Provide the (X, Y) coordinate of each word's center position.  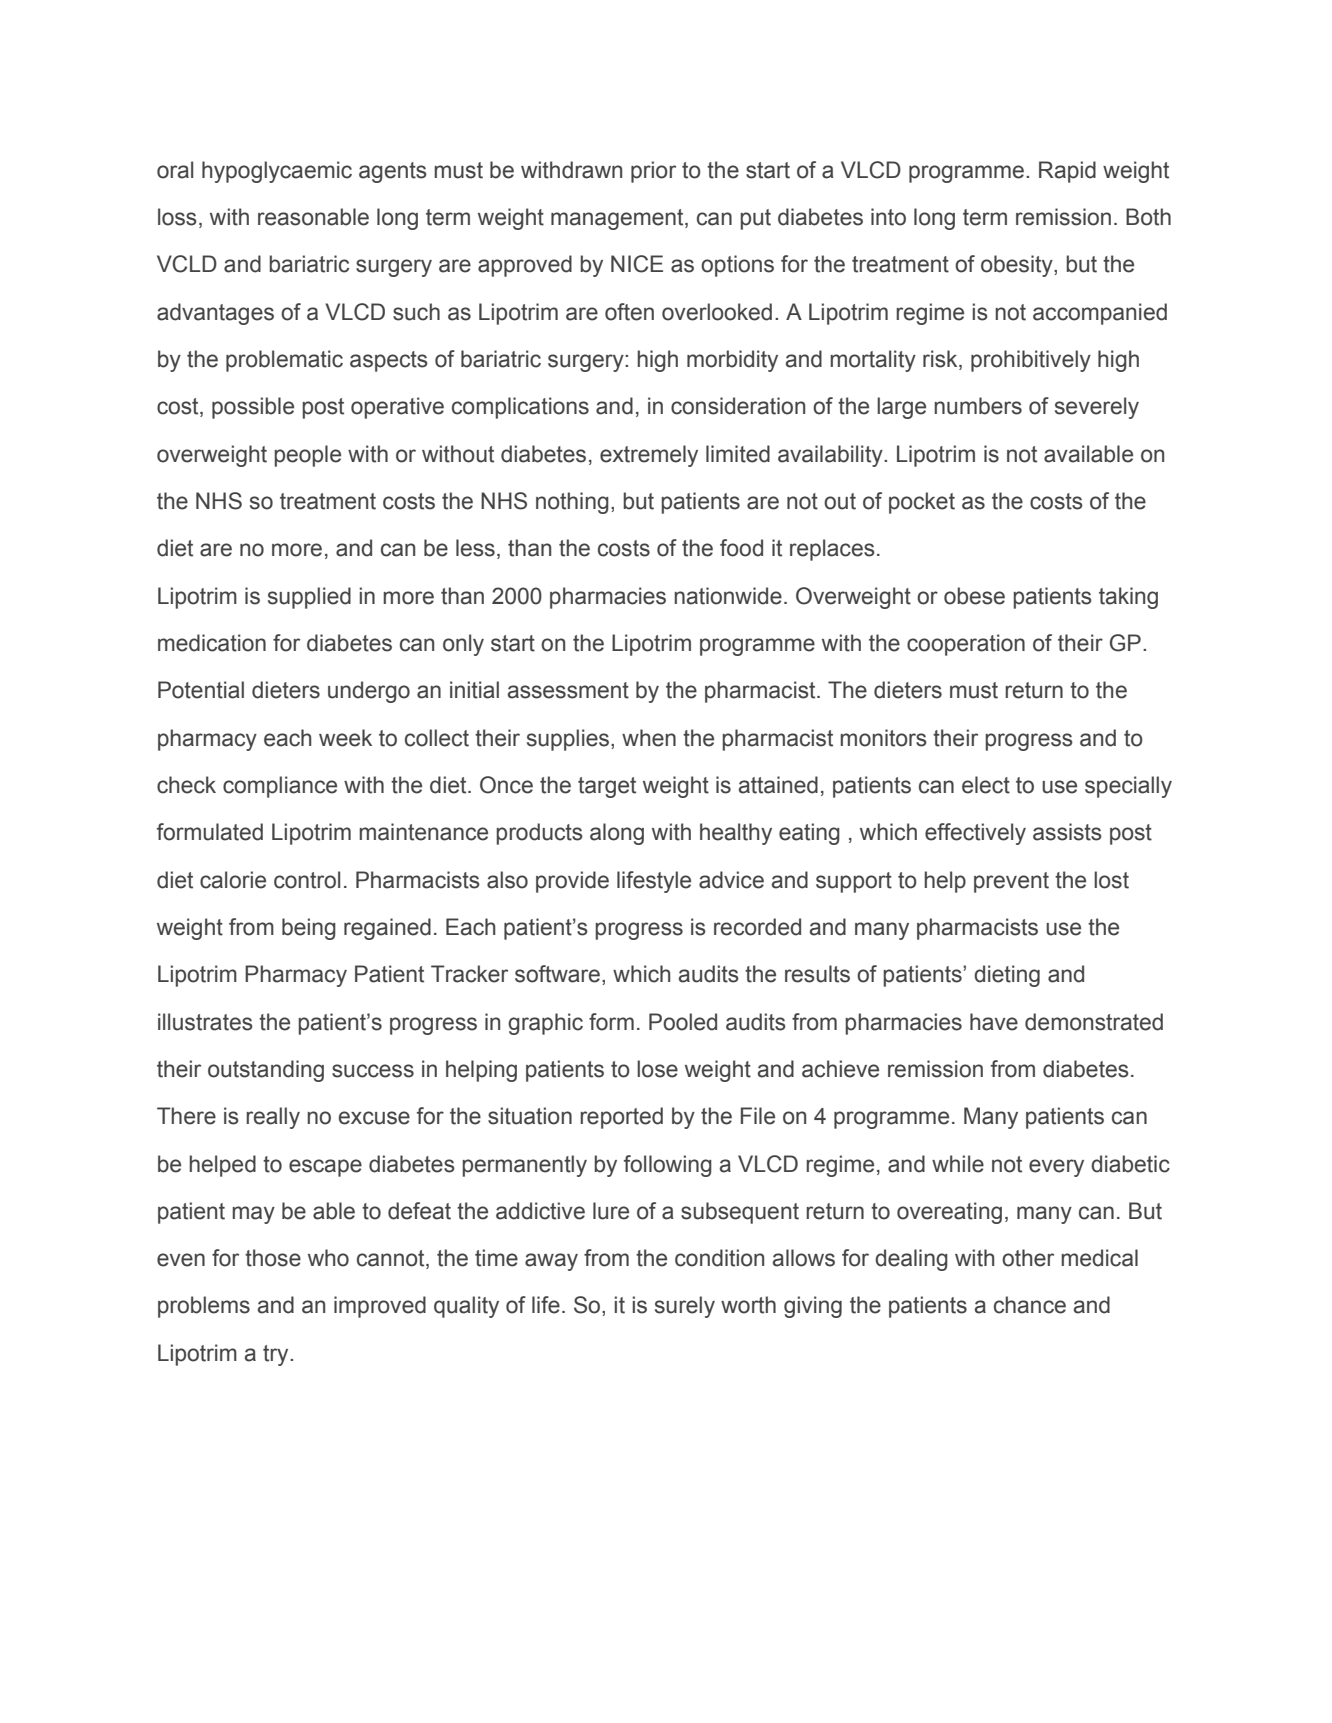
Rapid (1067, 172)
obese (974, 596)
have (994, 1022)
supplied (309, 598)
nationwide (728, 596)
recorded (757, 927)
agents (393, 172)
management (618, 219)
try (277, 1355)
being (309, 929)
